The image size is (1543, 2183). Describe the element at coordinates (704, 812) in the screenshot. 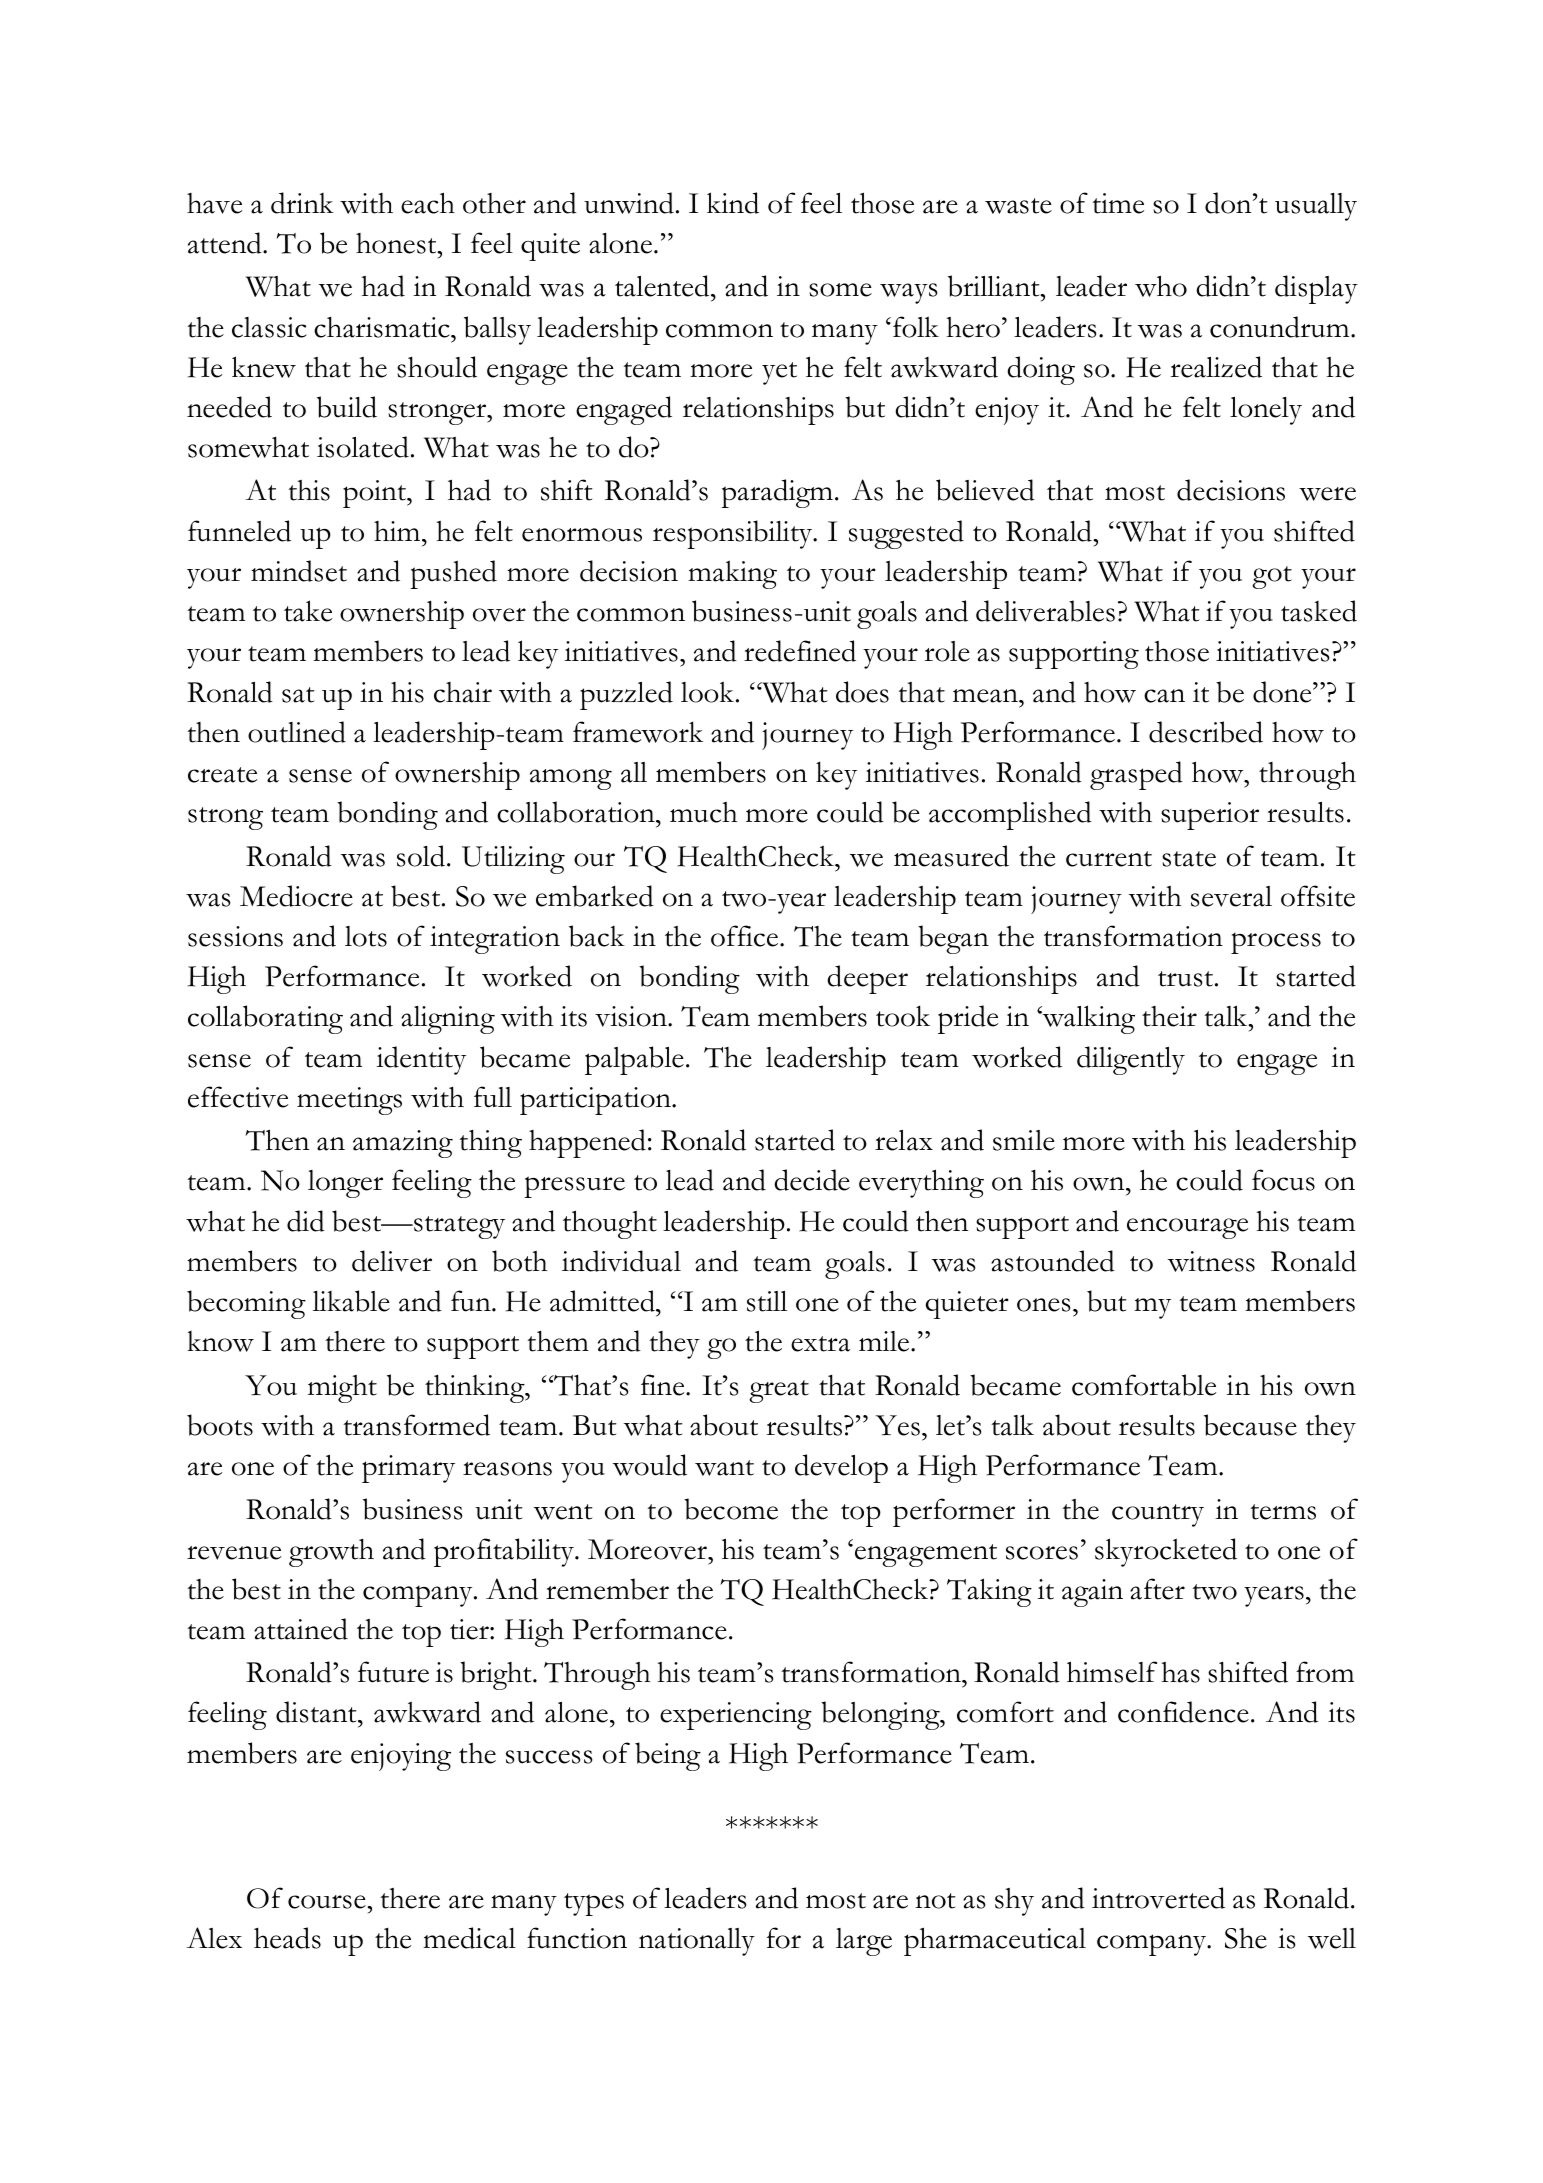

I see `much` at that location.
